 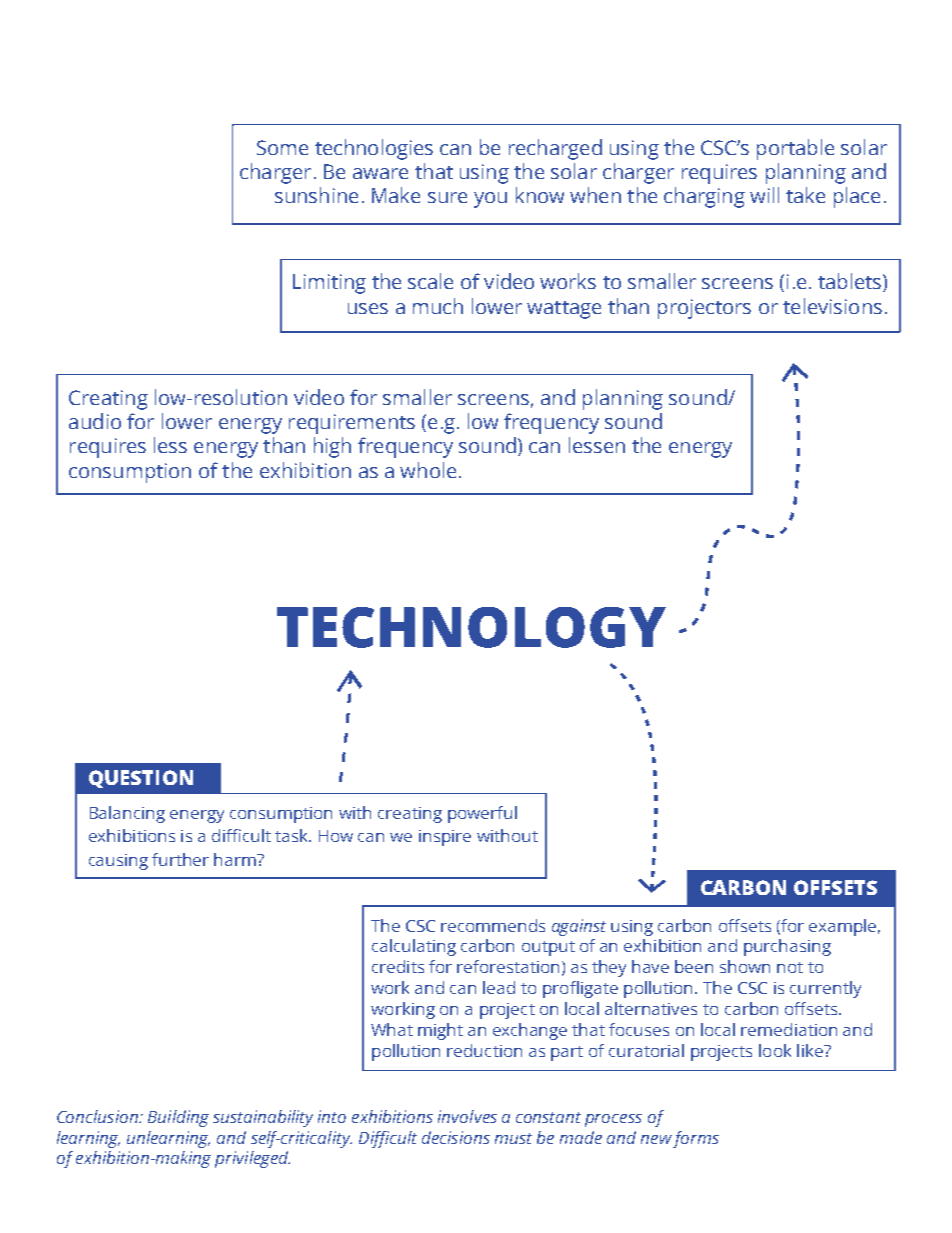 I want to click on Some, so click(x=282, y=147).
